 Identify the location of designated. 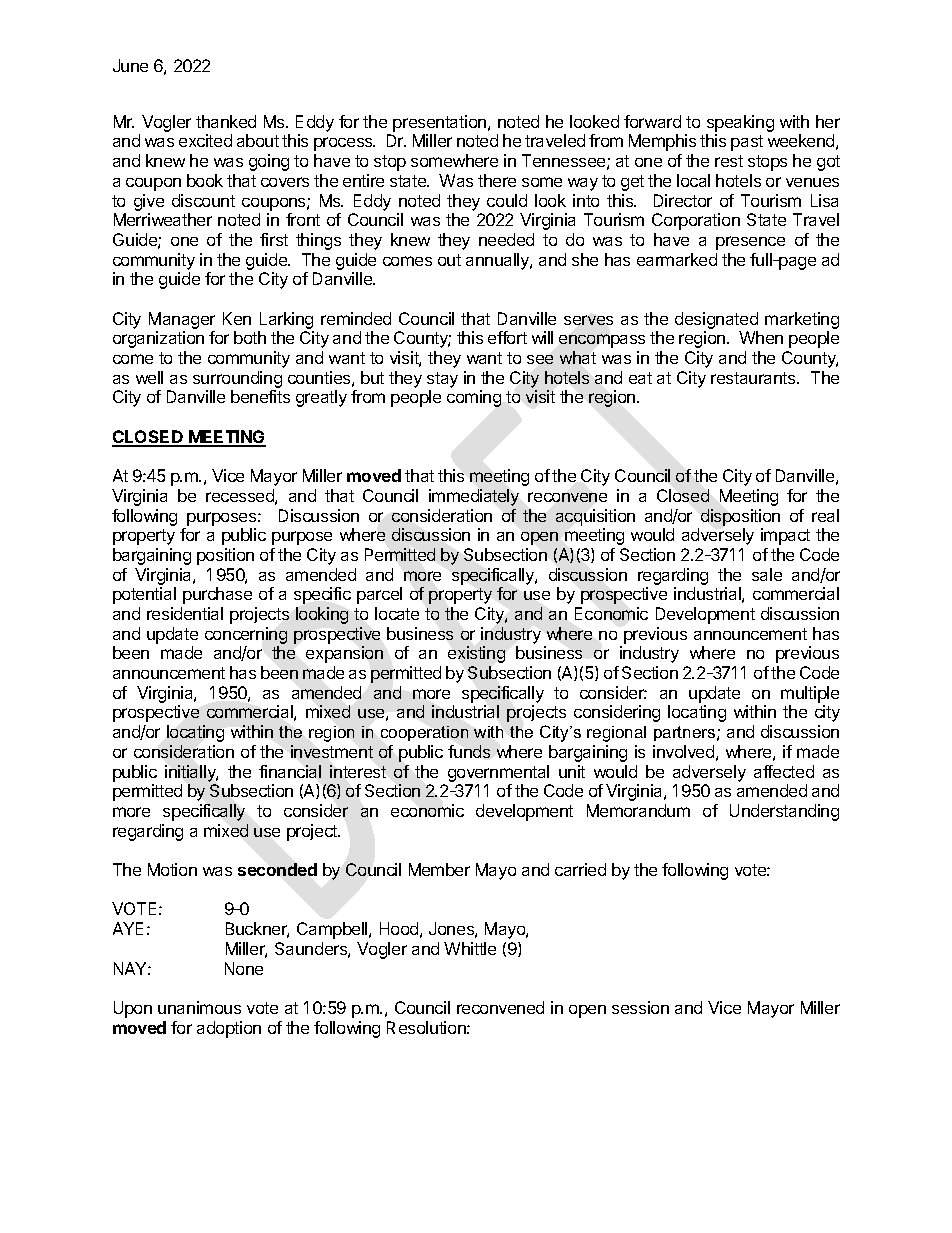
(716, 320).
